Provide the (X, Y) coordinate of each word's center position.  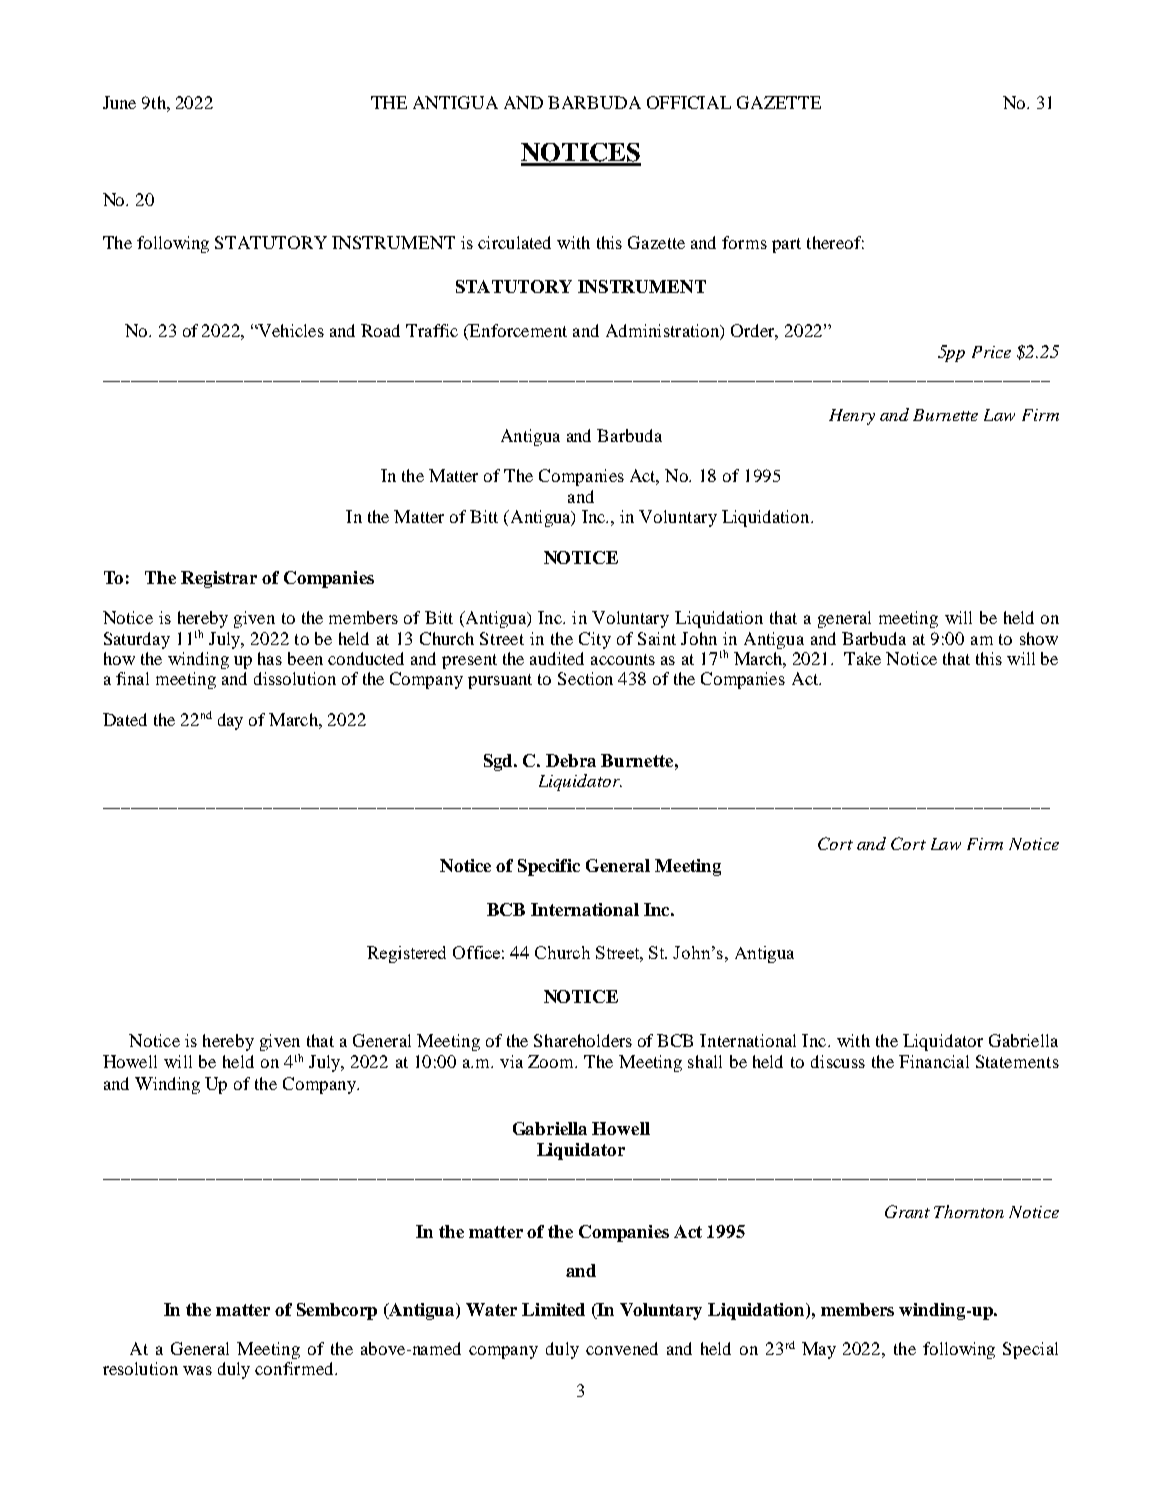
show (1039, 638)
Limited (553, 1309)
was (197, 1370)
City (595, 640)
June (119, 102)
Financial (934, 1061)
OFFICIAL (689, 102)
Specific (549, 867)
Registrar (219, 579)
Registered (406, 954)
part (786, 245)
